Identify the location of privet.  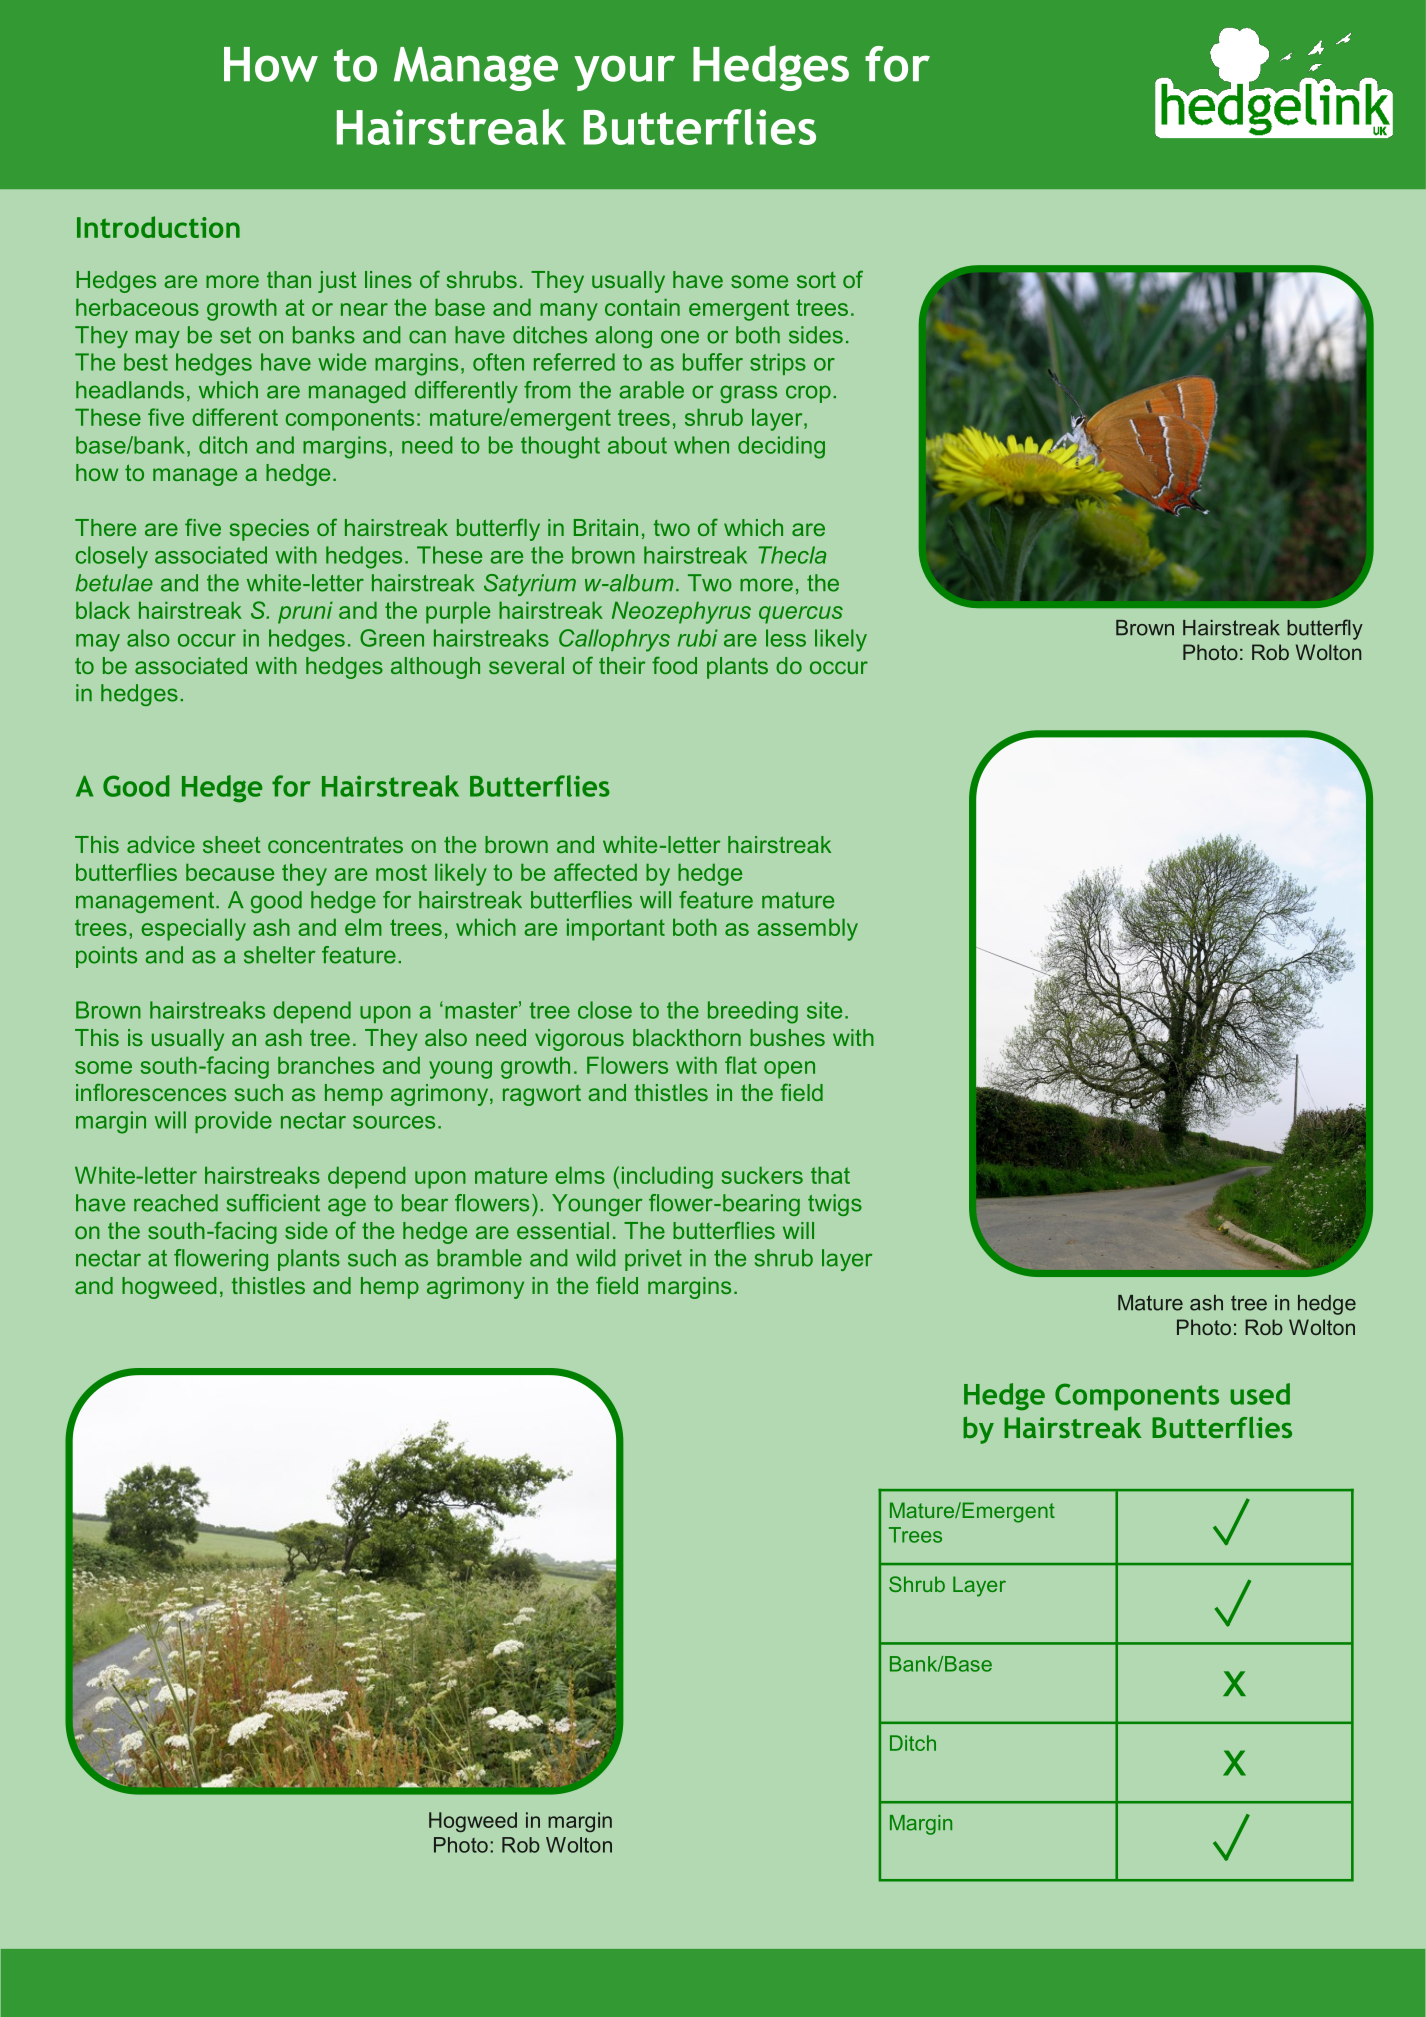
(653, 1260).
